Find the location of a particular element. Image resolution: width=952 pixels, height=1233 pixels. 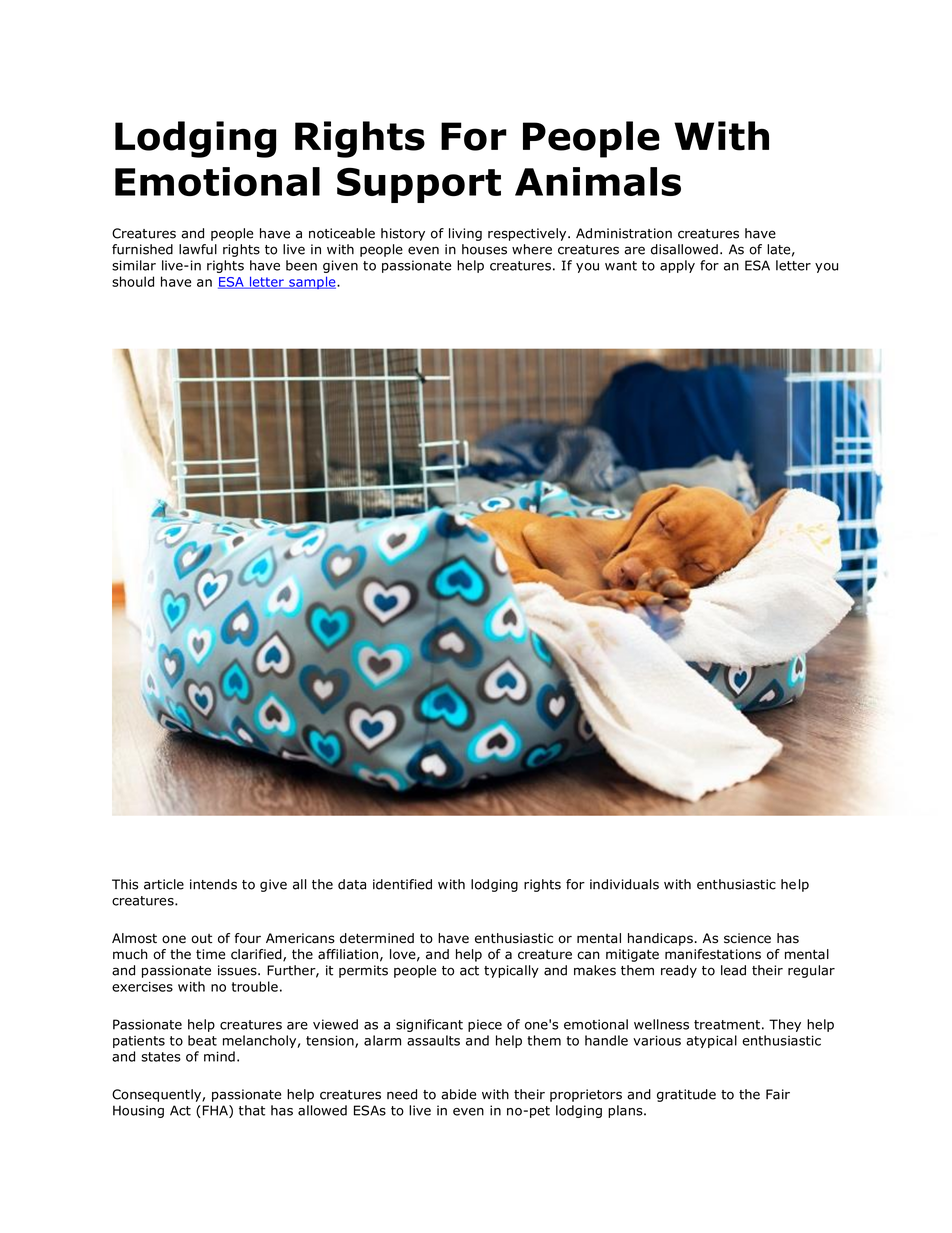

intends is located at coordinates (213, 884).
